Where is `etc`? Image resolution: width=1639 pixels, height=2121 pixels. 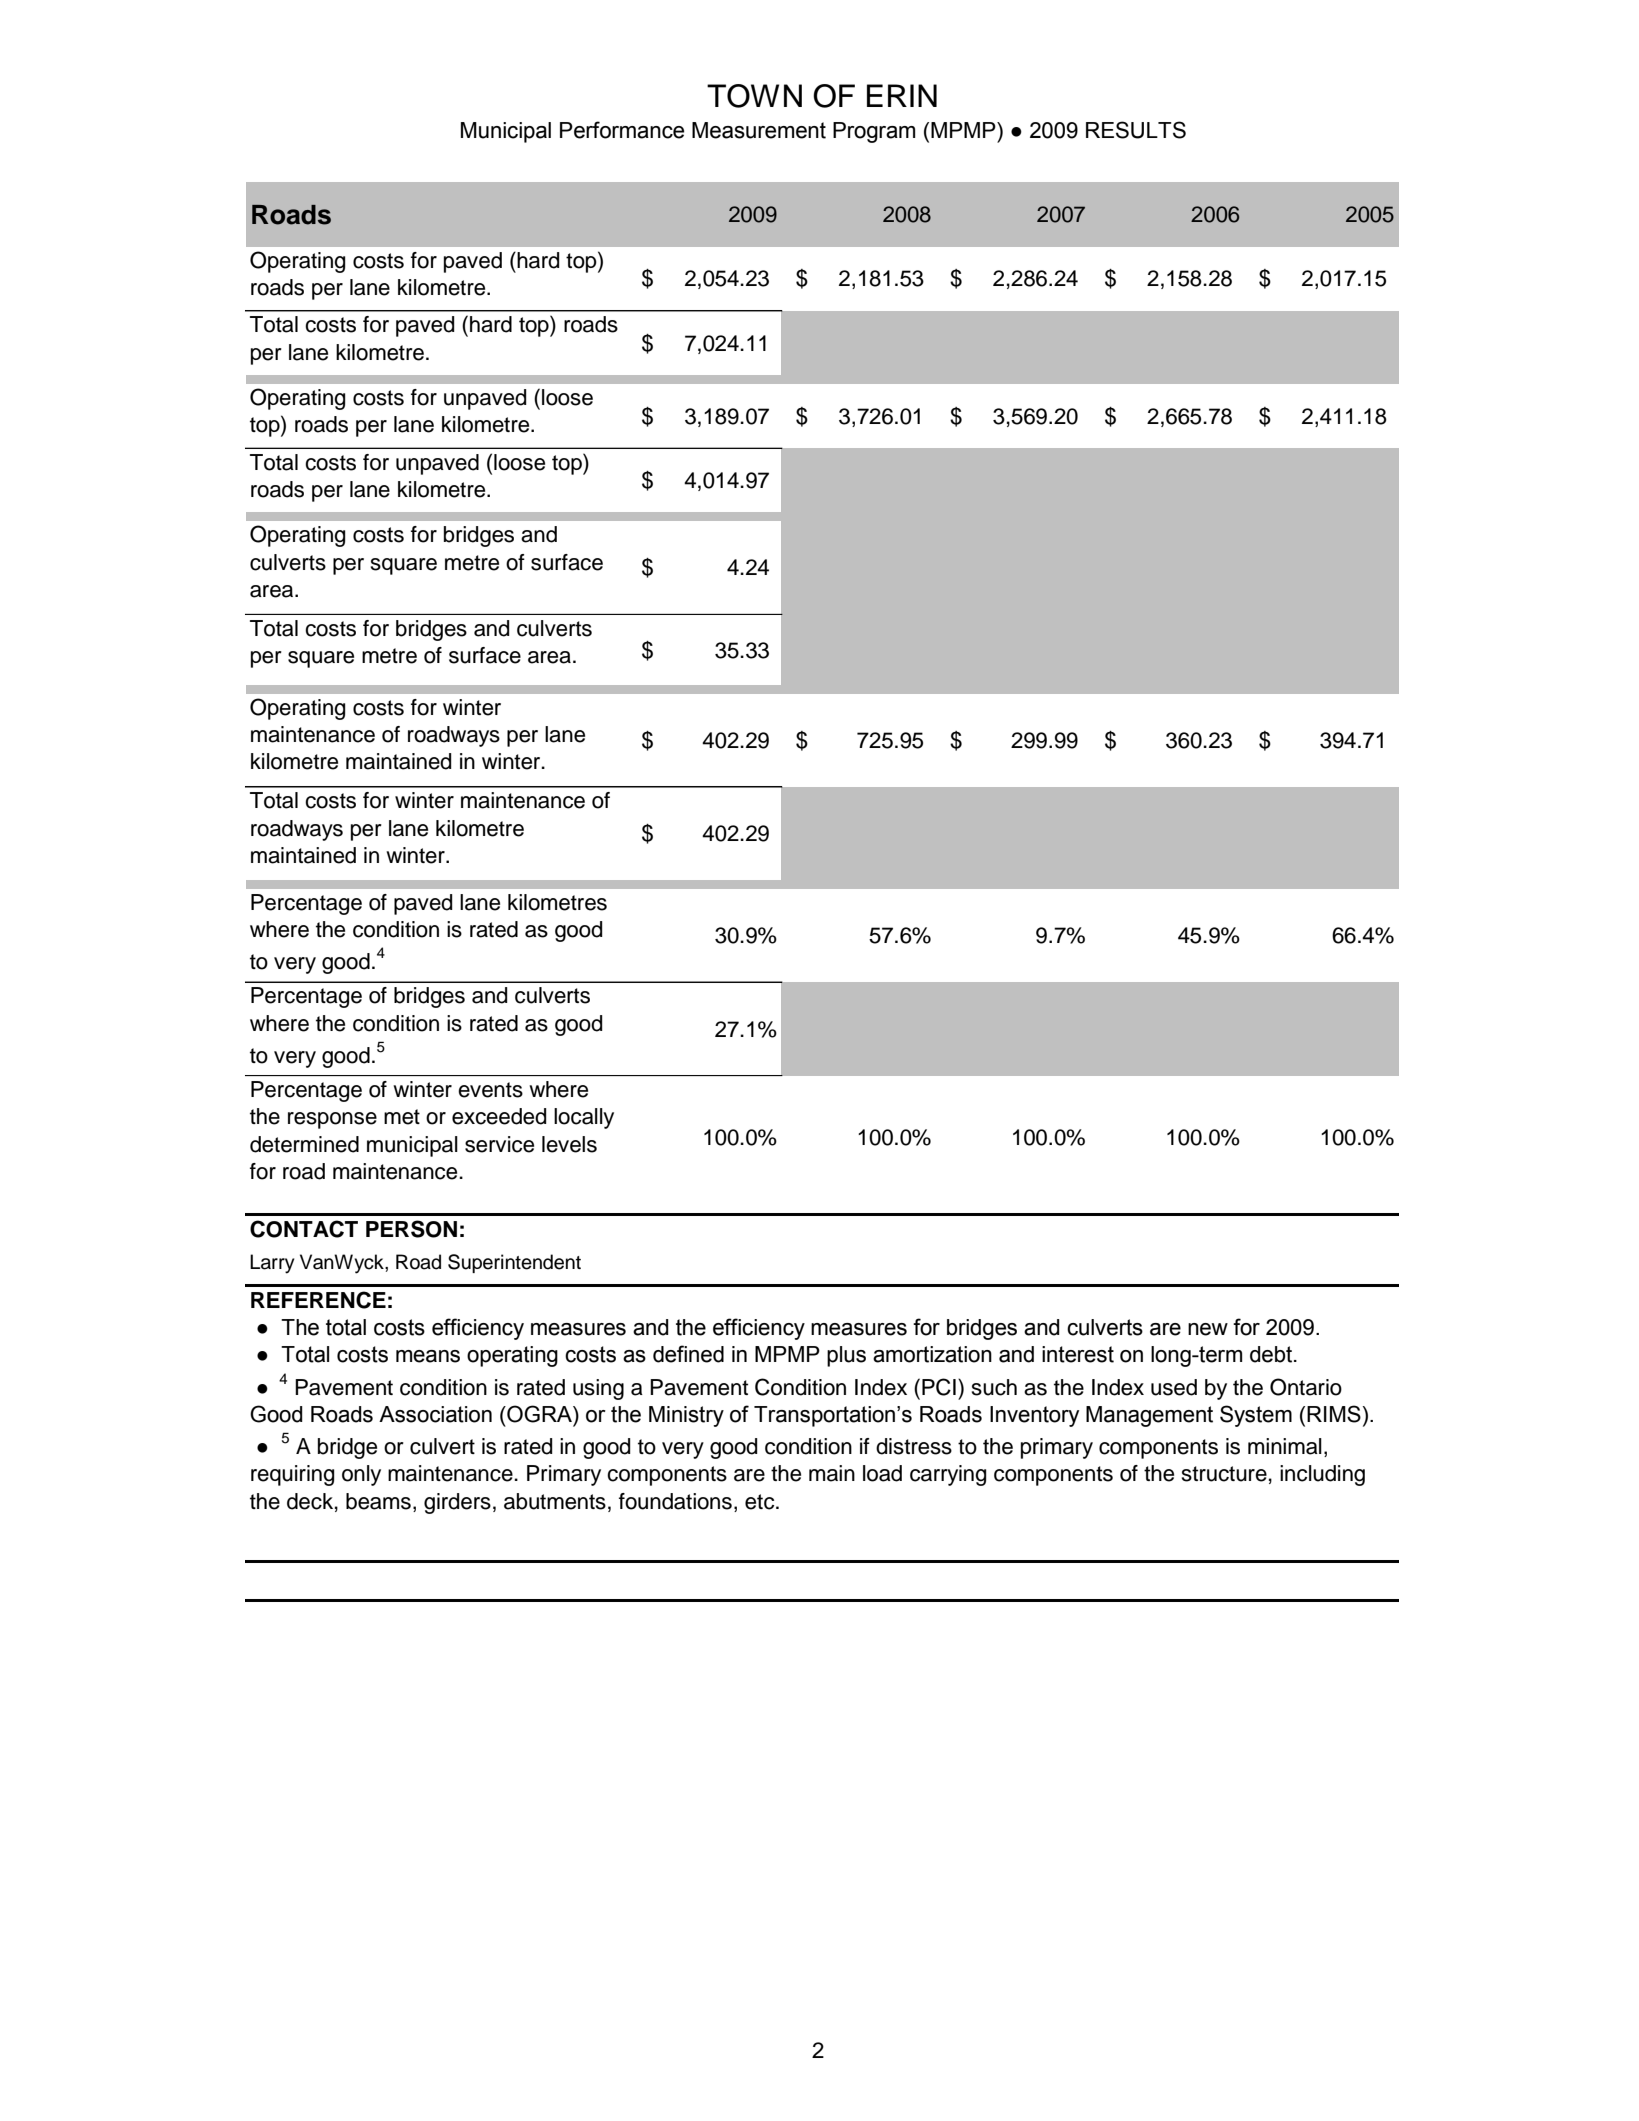 etc is located at coordinates (761, 1502).
